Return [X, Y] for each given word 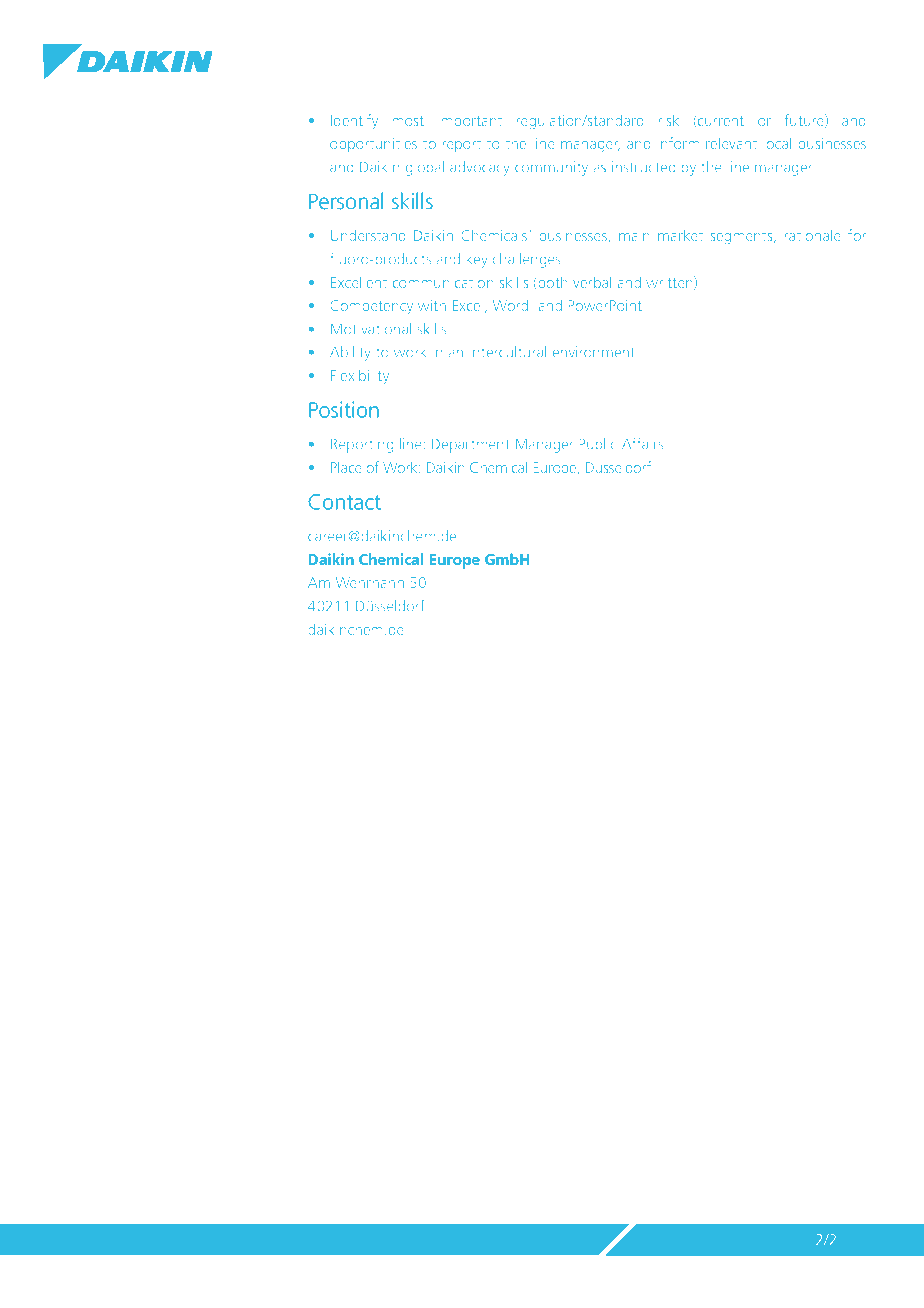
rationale [812, 235]
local [777, 143]
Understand [368, 235]
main [634, 235]
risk [668, 120]
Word [510, 305]
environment [593, 352]
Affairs [643, 443]
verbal [592, 282]
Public [597, 444]
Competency [371, 307]
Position [344, 409]
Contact [344, 502]
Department [470, 445]
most [408, 121]
